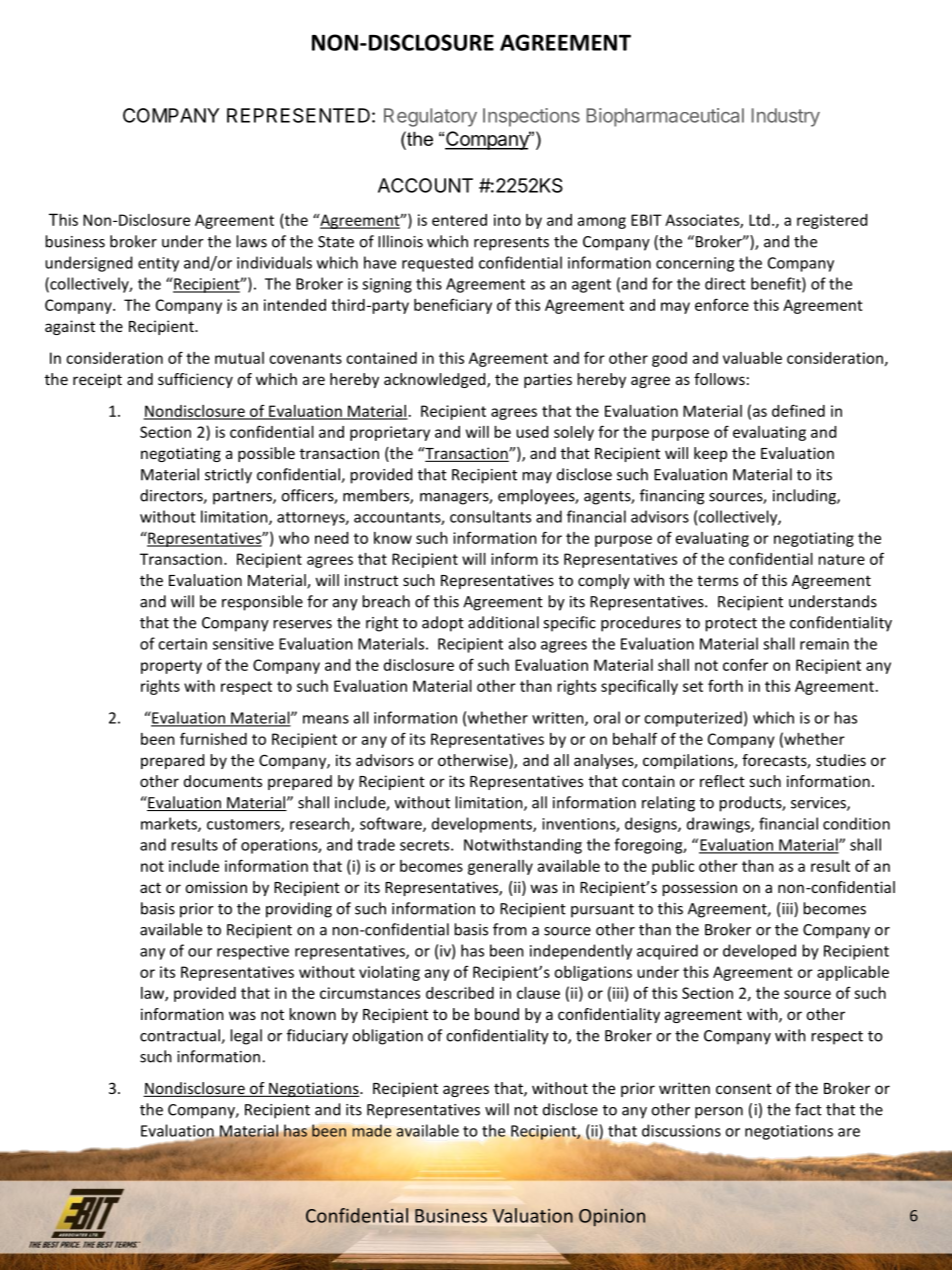  What do you see at coordinates (786, 117) in the document?
I see `Industry` at bounding box center [786, 117].
